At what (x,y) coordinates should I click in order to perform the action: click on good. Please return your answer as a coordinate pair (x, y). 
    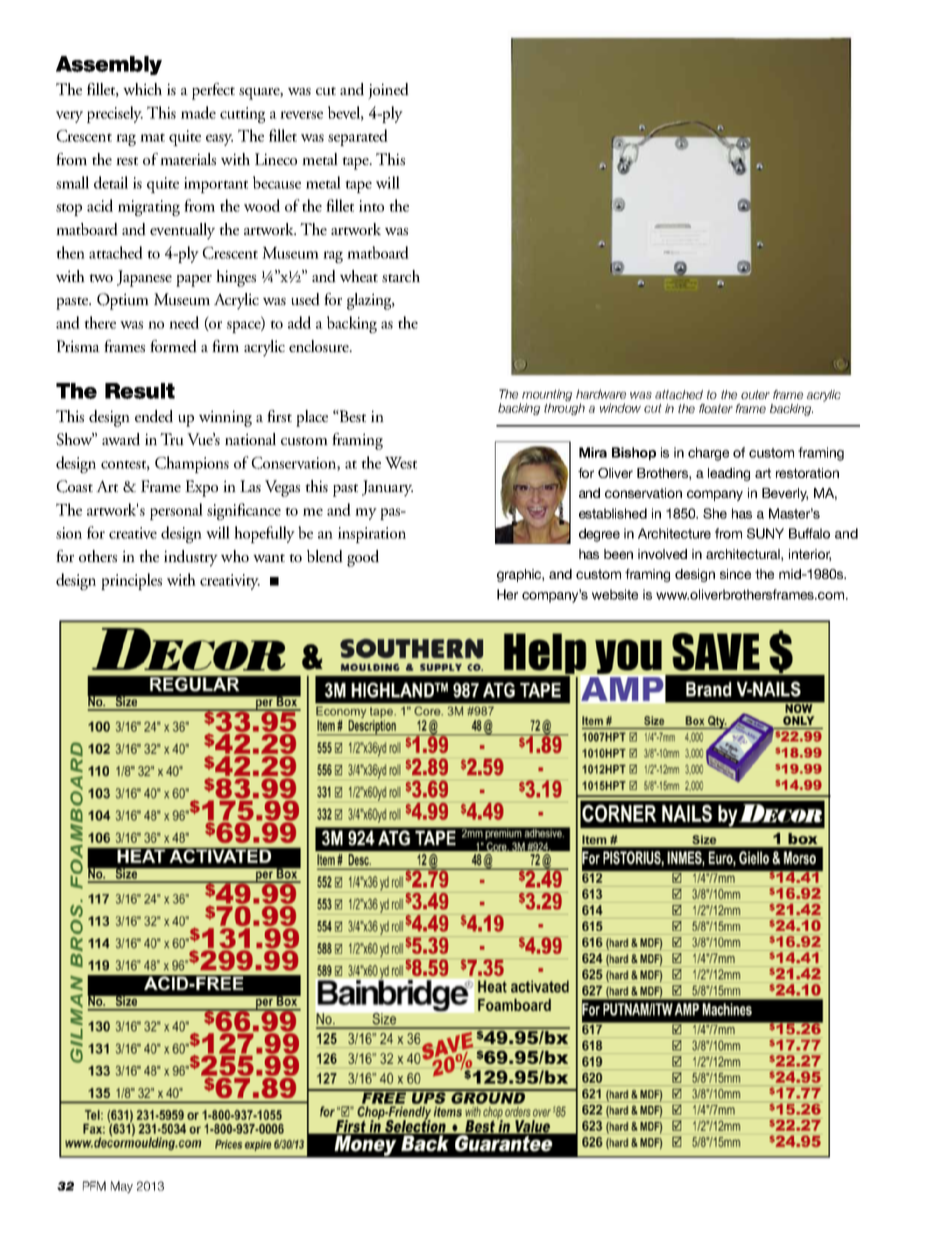
    Looking at the image, I should click on (363, 558).
